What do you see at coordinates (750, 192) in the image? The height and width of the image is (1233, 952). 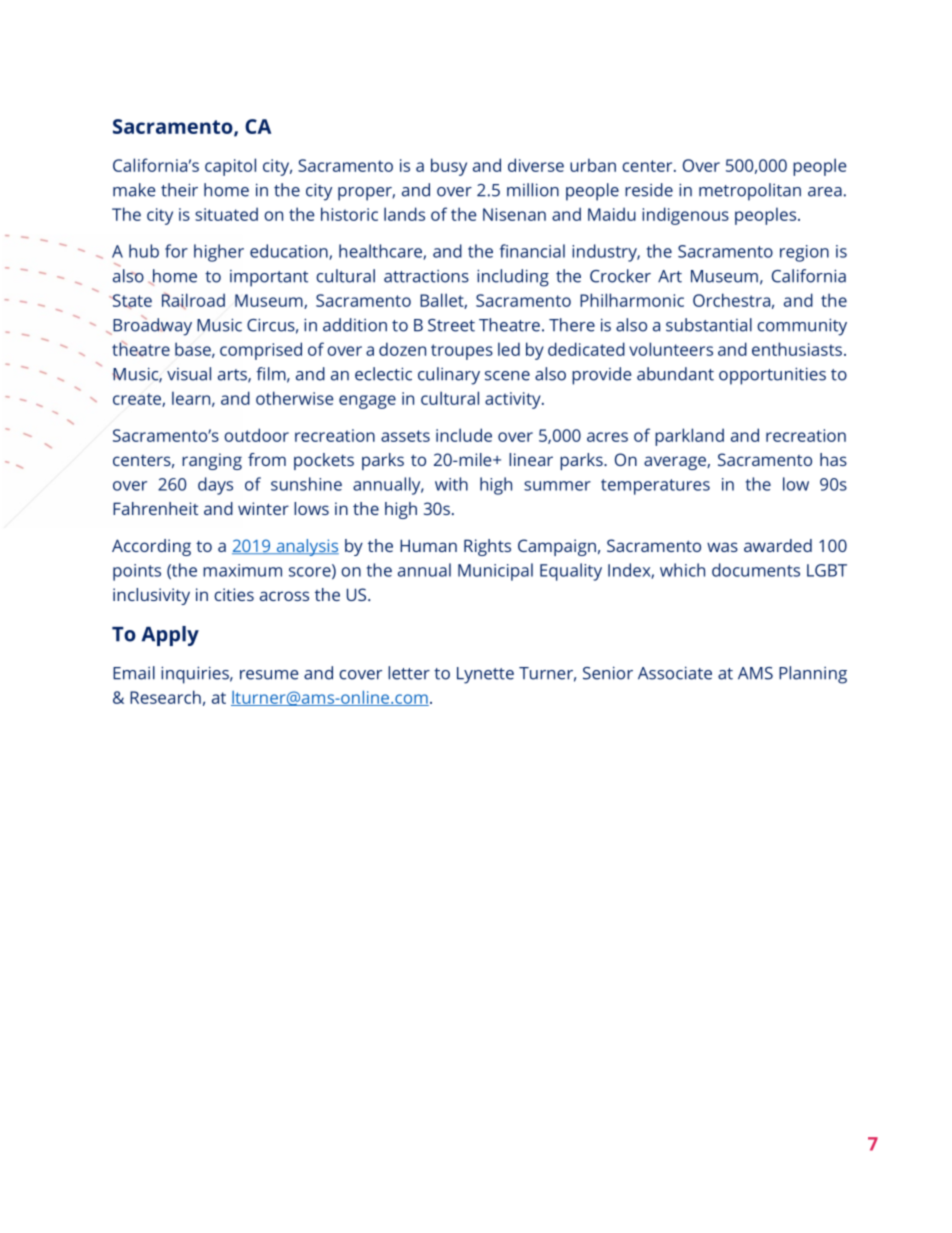 I see `metropolitan` at bounding box center [750, 192].
